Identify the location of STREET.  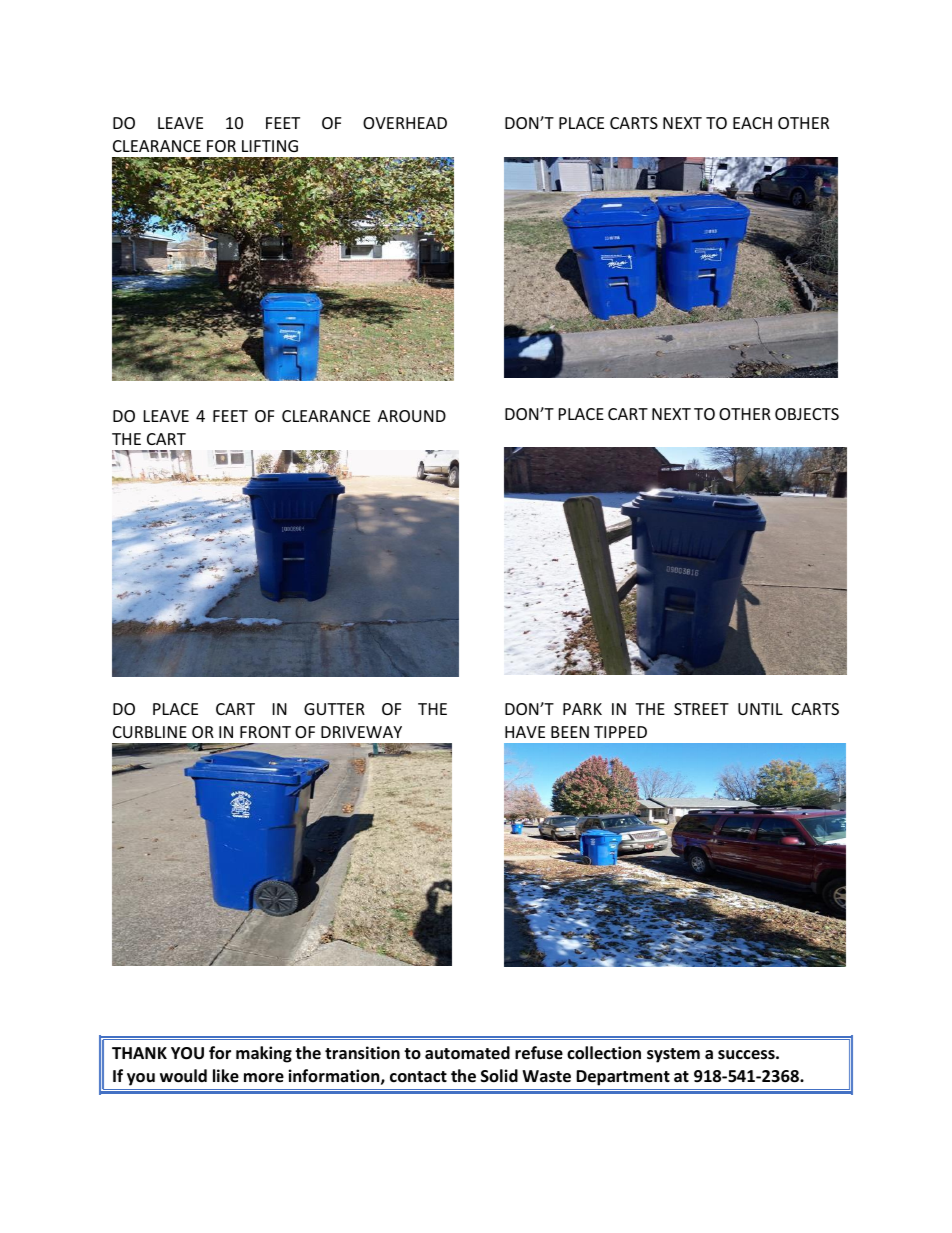
(701, 709).
